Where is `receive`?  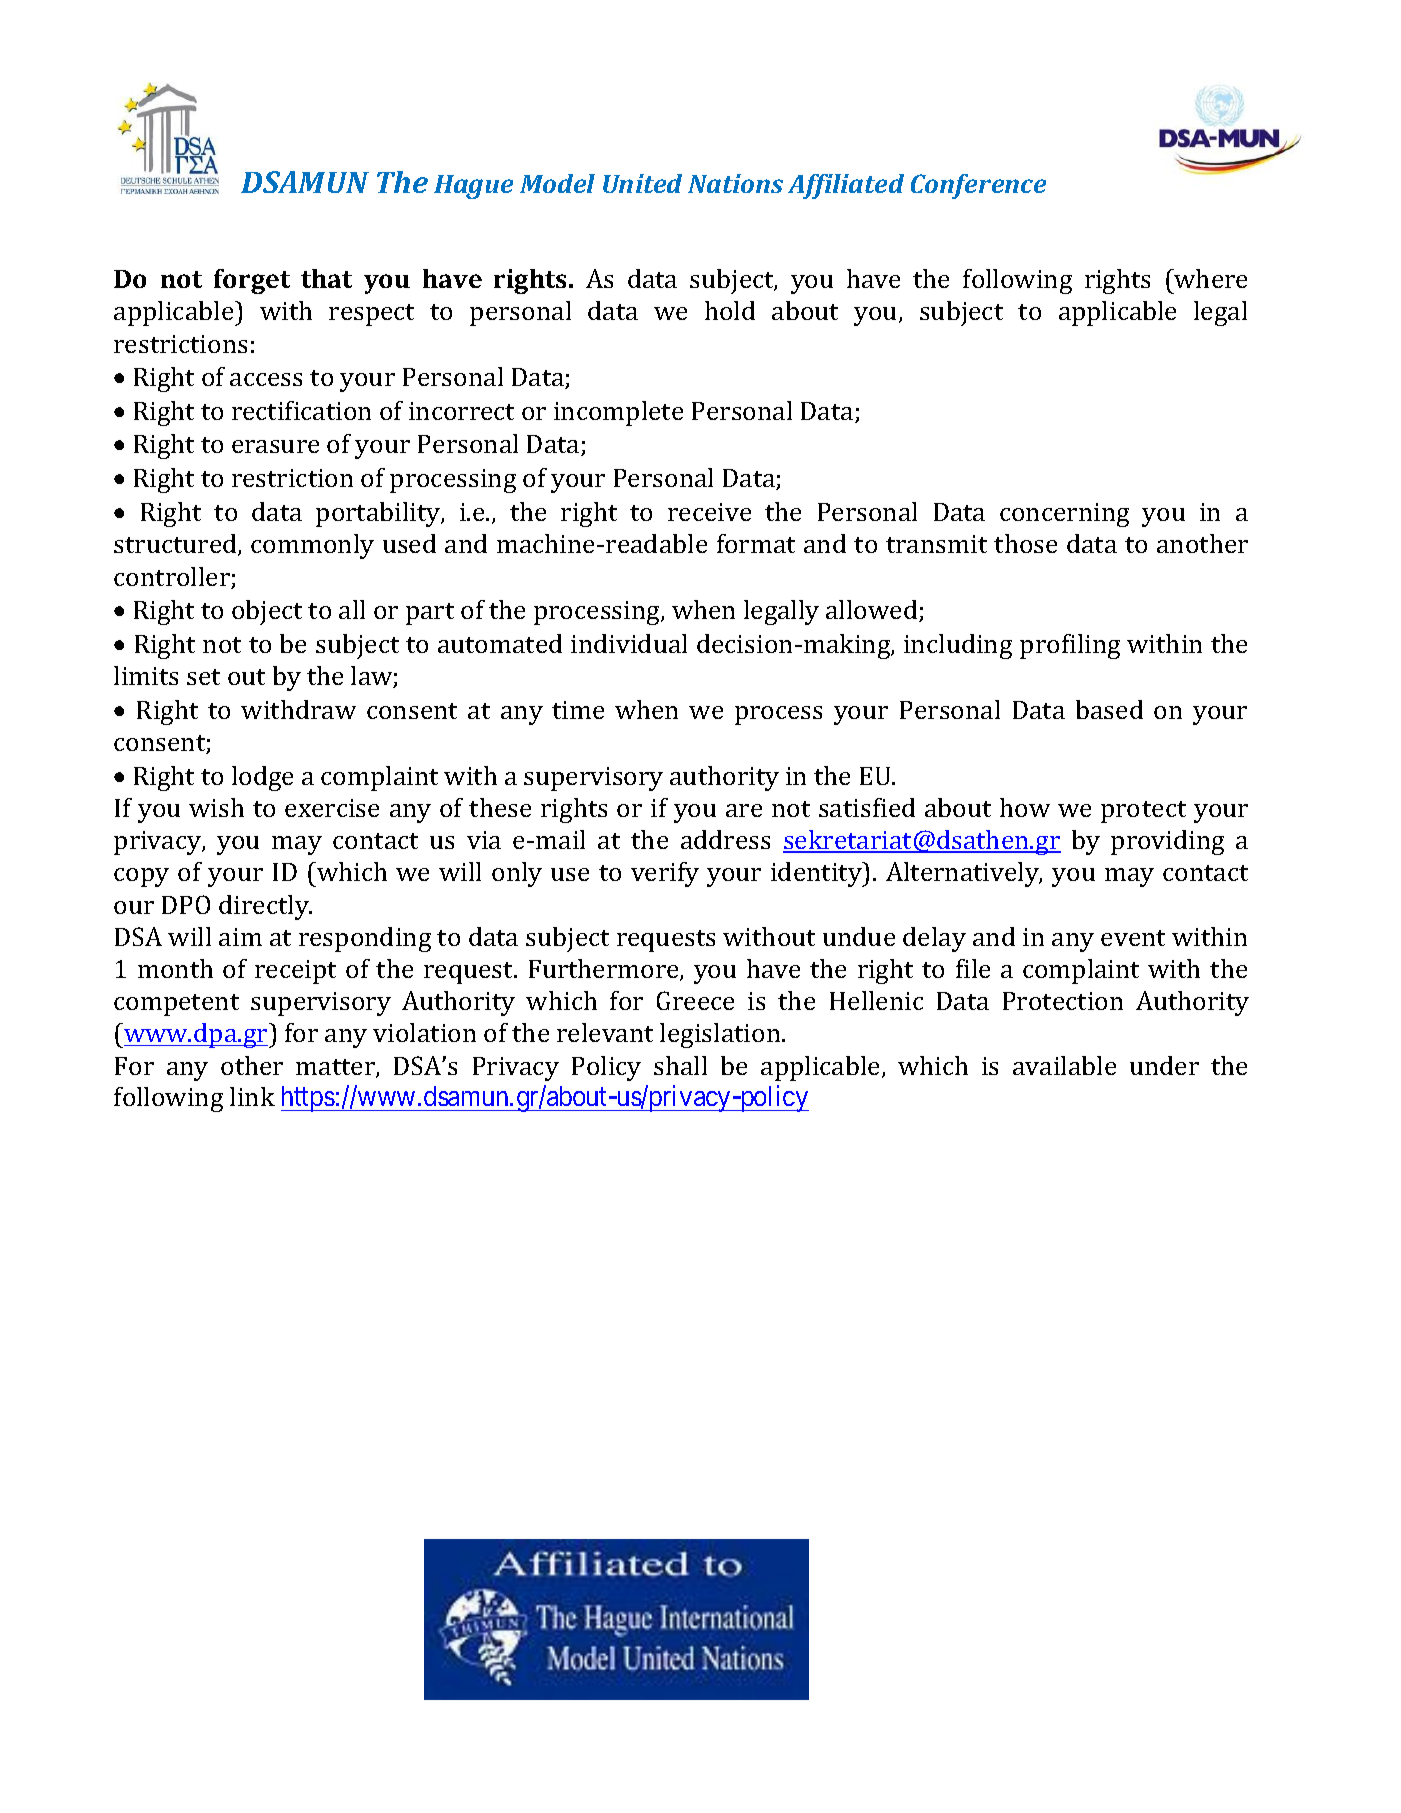 receive is located at coordinates (709, 512).
